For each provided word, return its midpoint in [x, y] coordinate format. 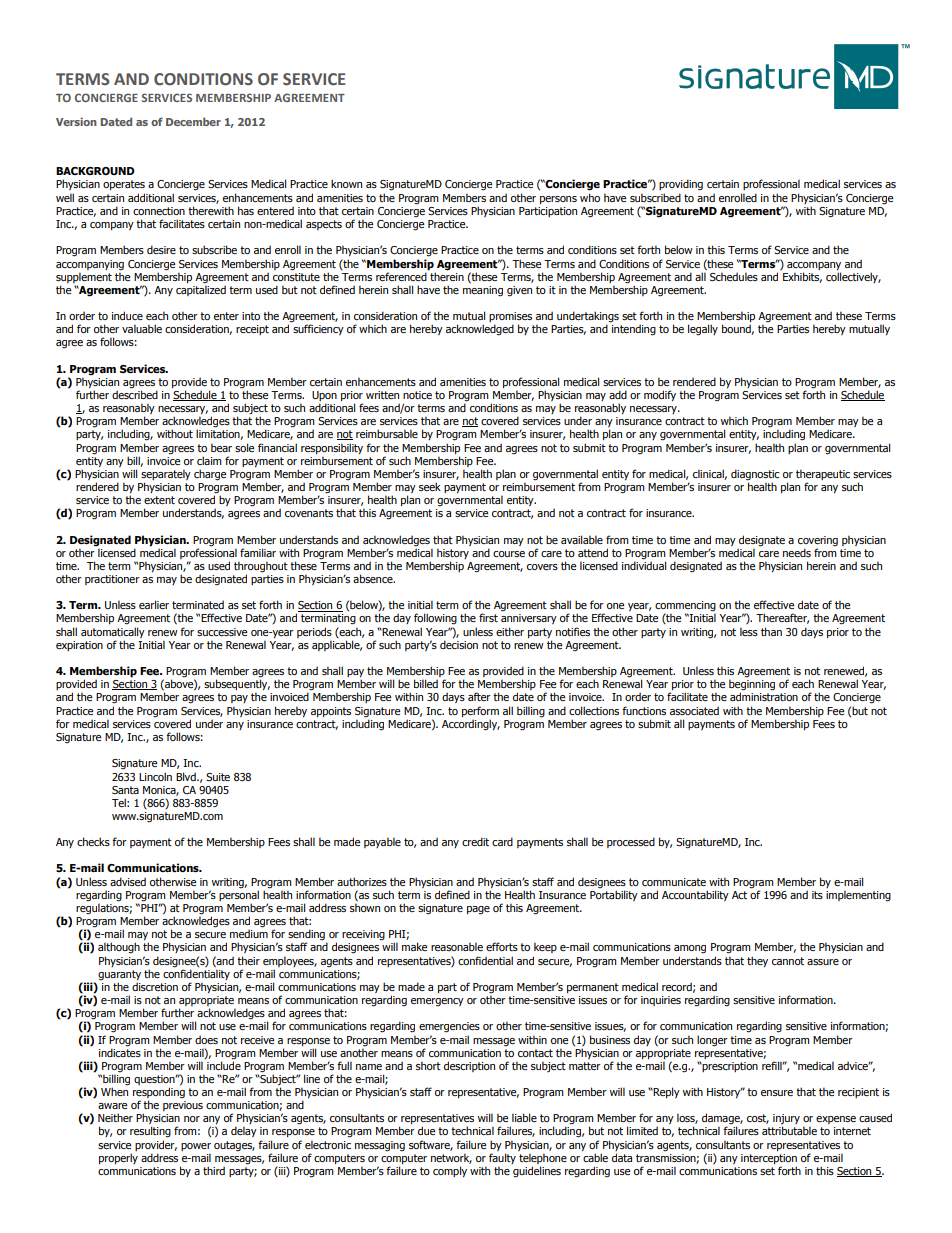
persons [558, 200]
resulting [150, 1132]
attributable [789, 1130]
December [193, 121]
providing [681, 185]
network [451, 1158]
